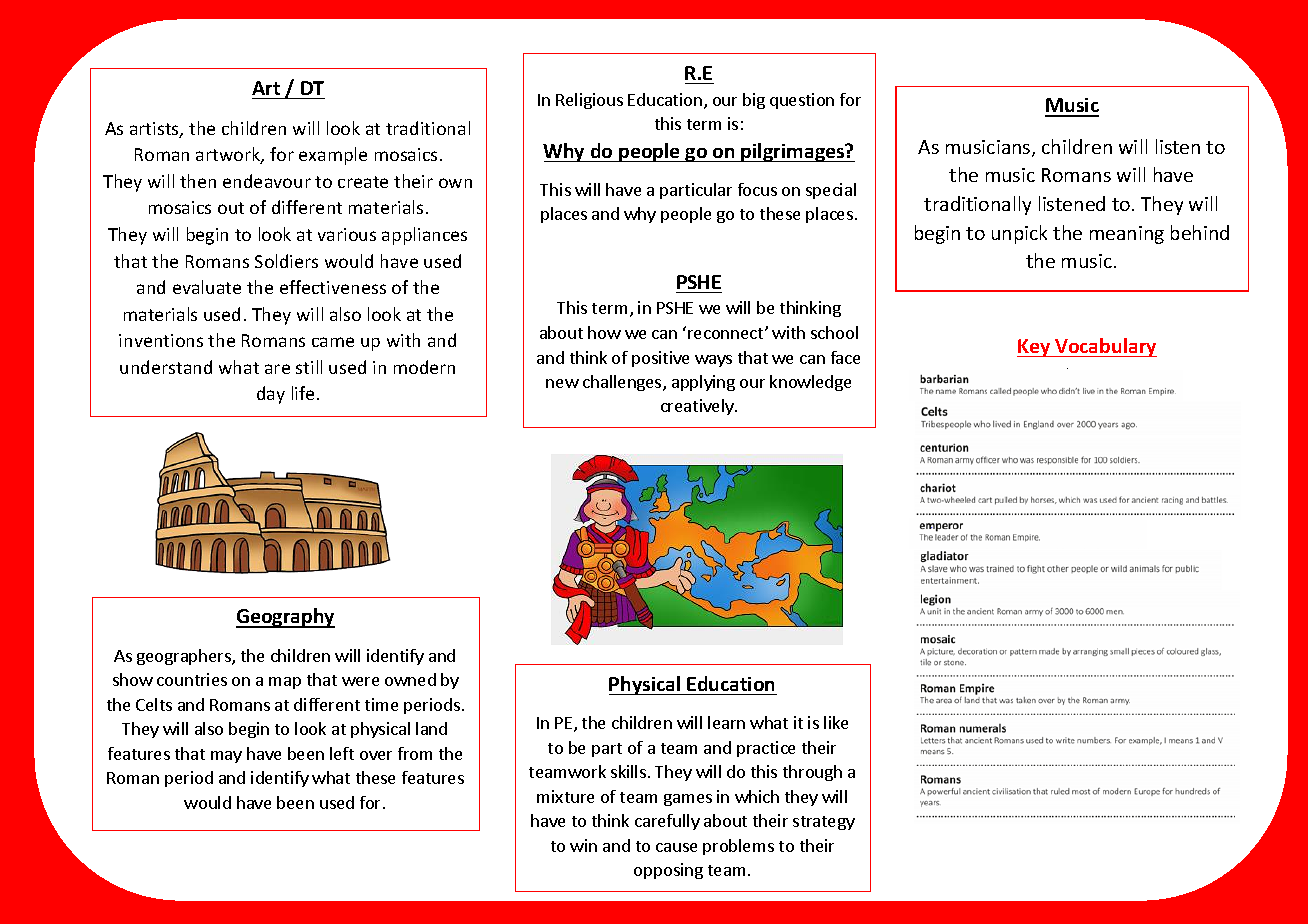 Image resolution: width=1308 pixels, height=924 pixels. What do you see at coordinates (226, 757) in the image?
I see `may` at bounding box center [226, 757].
